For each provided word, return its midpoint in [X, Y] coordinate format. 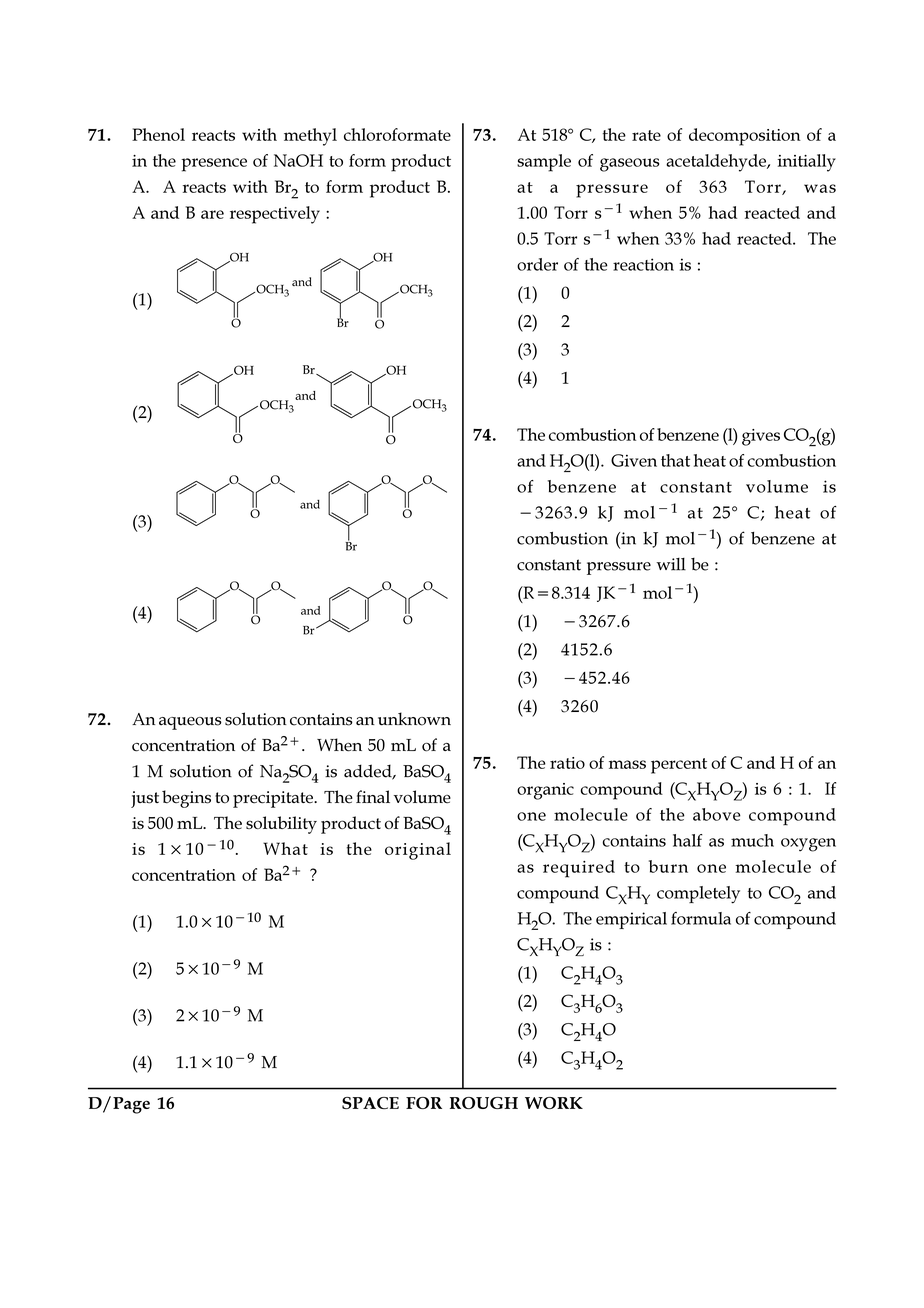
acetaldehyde [717, 163]
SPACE [370, 1103]
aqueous [190, 723]
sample [544, 163]
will [671, 564]
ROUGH [484, 1103]
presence [214, 165]
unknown [414, 719]
